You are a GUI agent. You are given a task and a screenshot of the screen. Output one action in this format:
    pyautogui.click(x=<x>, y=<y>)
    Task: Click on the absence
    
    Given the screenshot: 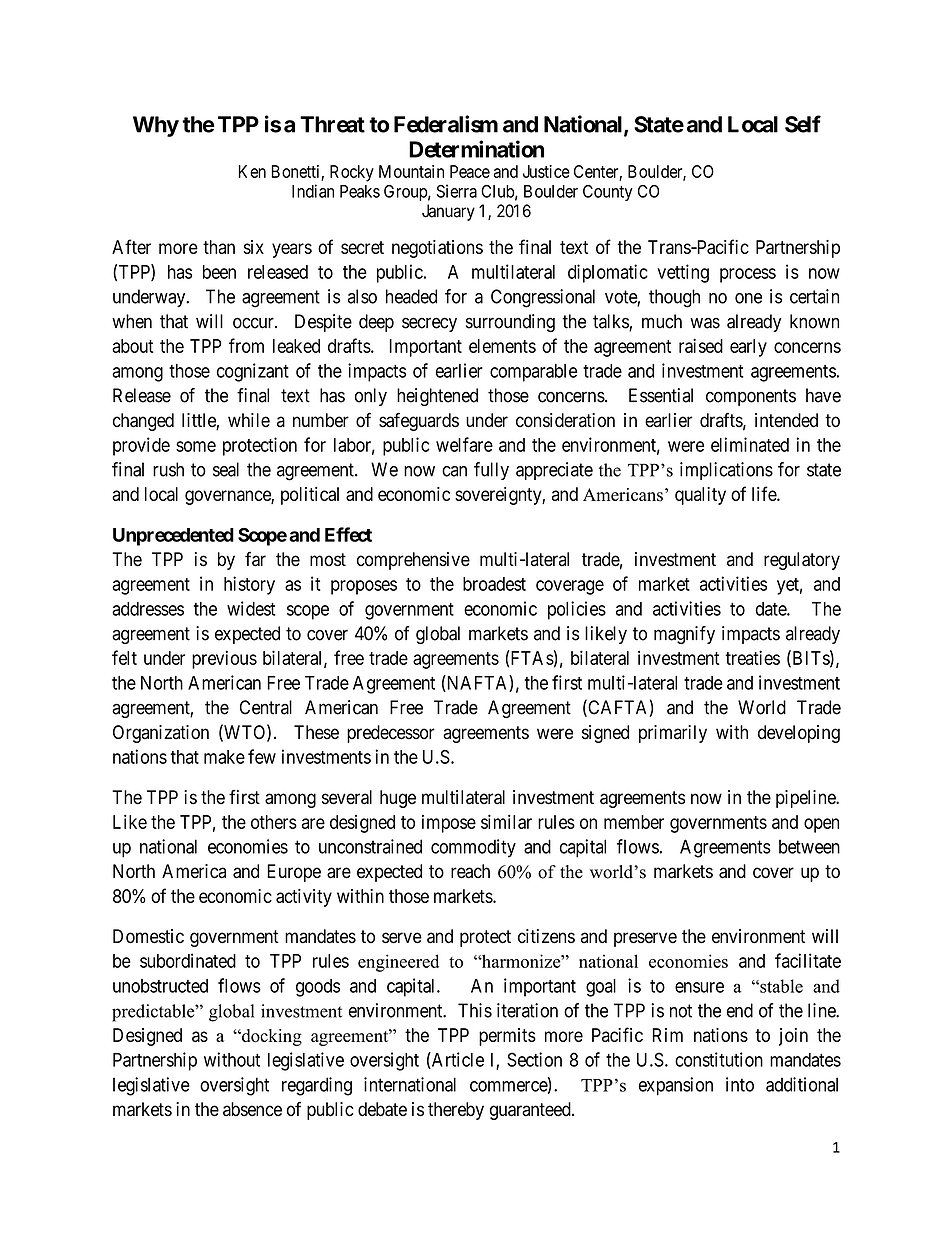 What is the action you would take?
    pyautogui.click(x=252, y=1109)
